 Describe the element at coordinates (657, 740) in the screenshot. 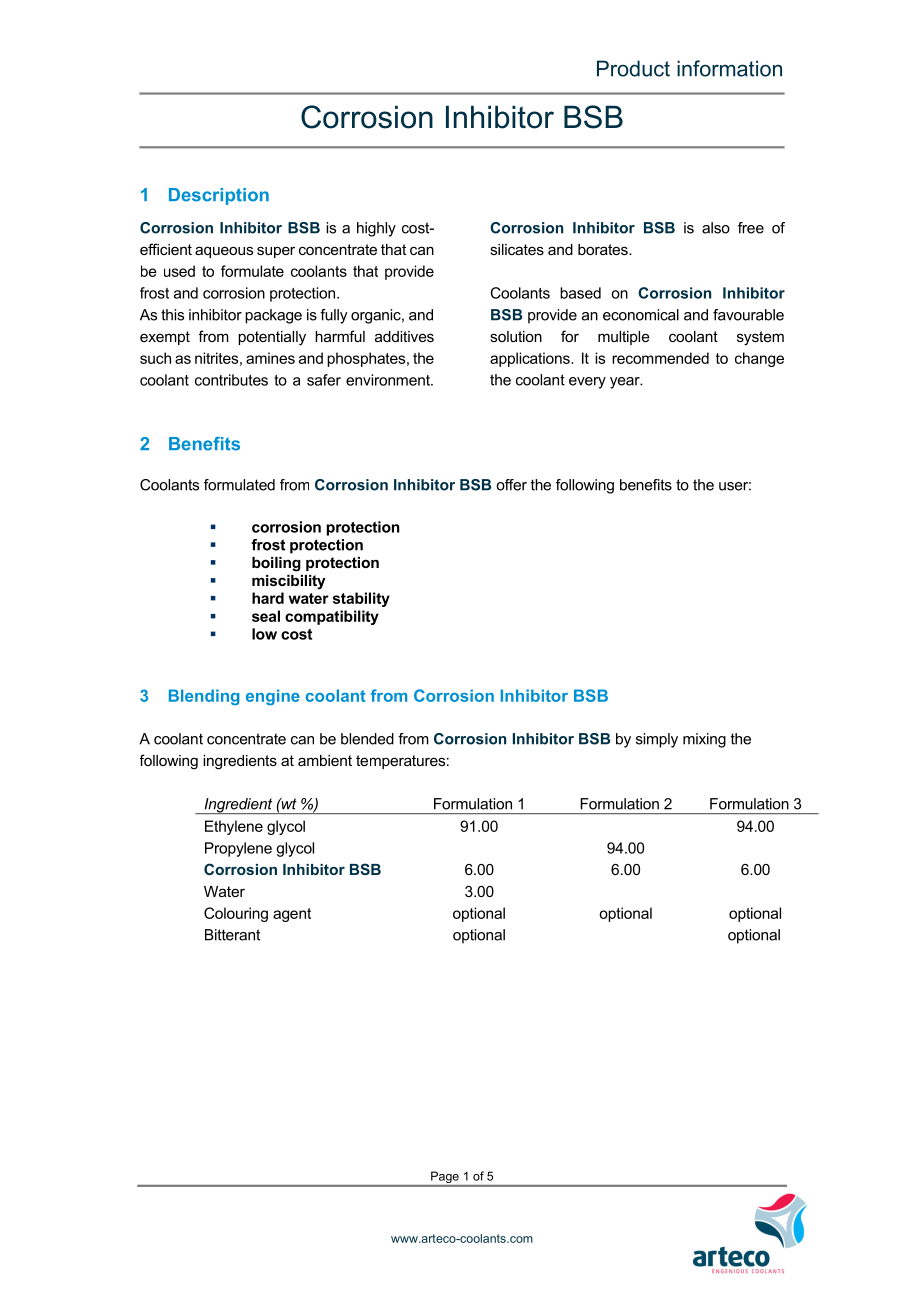

I see `simply` at that location.
